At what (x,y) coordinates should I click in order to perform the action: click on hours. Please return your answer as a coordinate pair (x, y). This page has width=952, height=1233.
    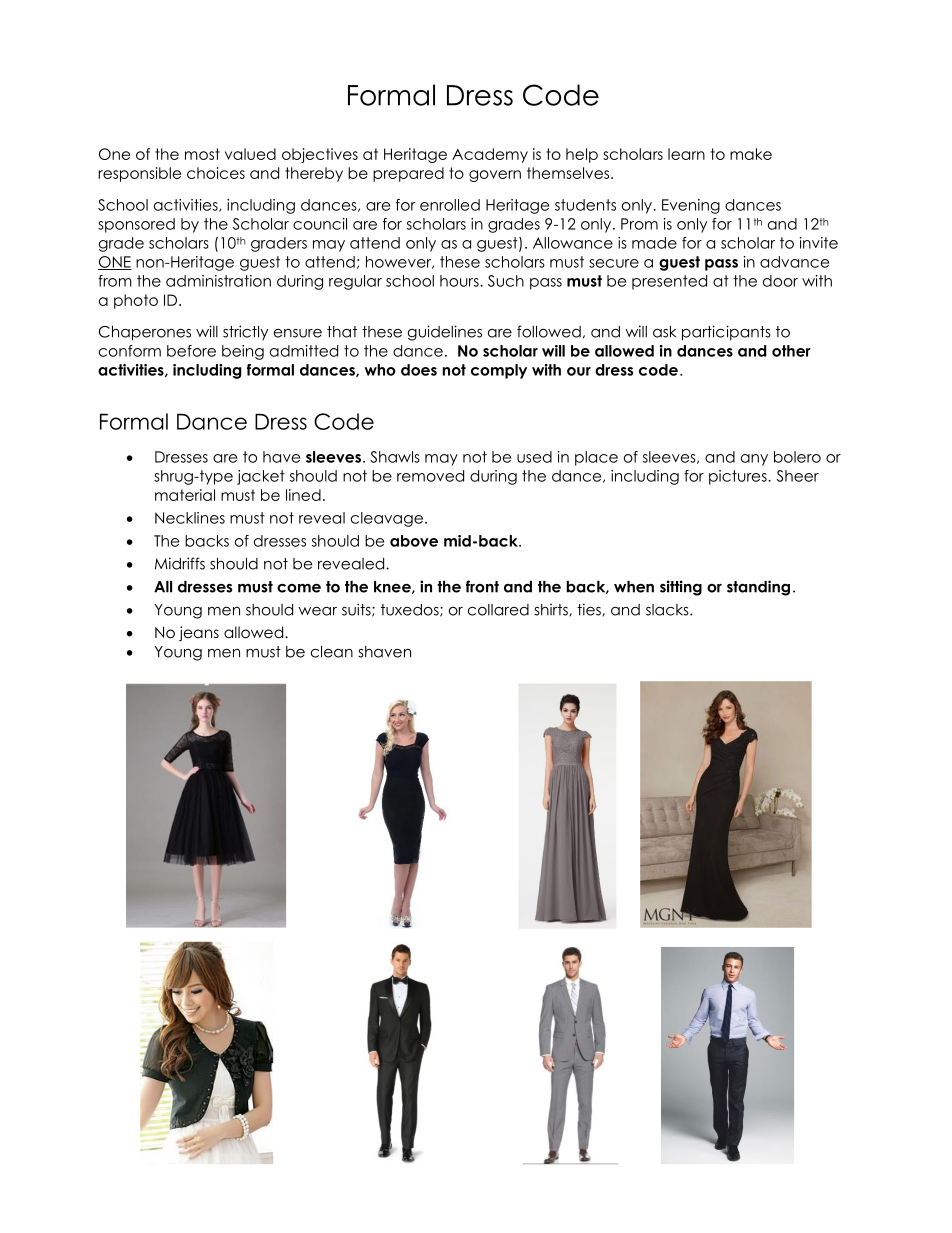
    Looking at the image, I should click on (460, 281).
